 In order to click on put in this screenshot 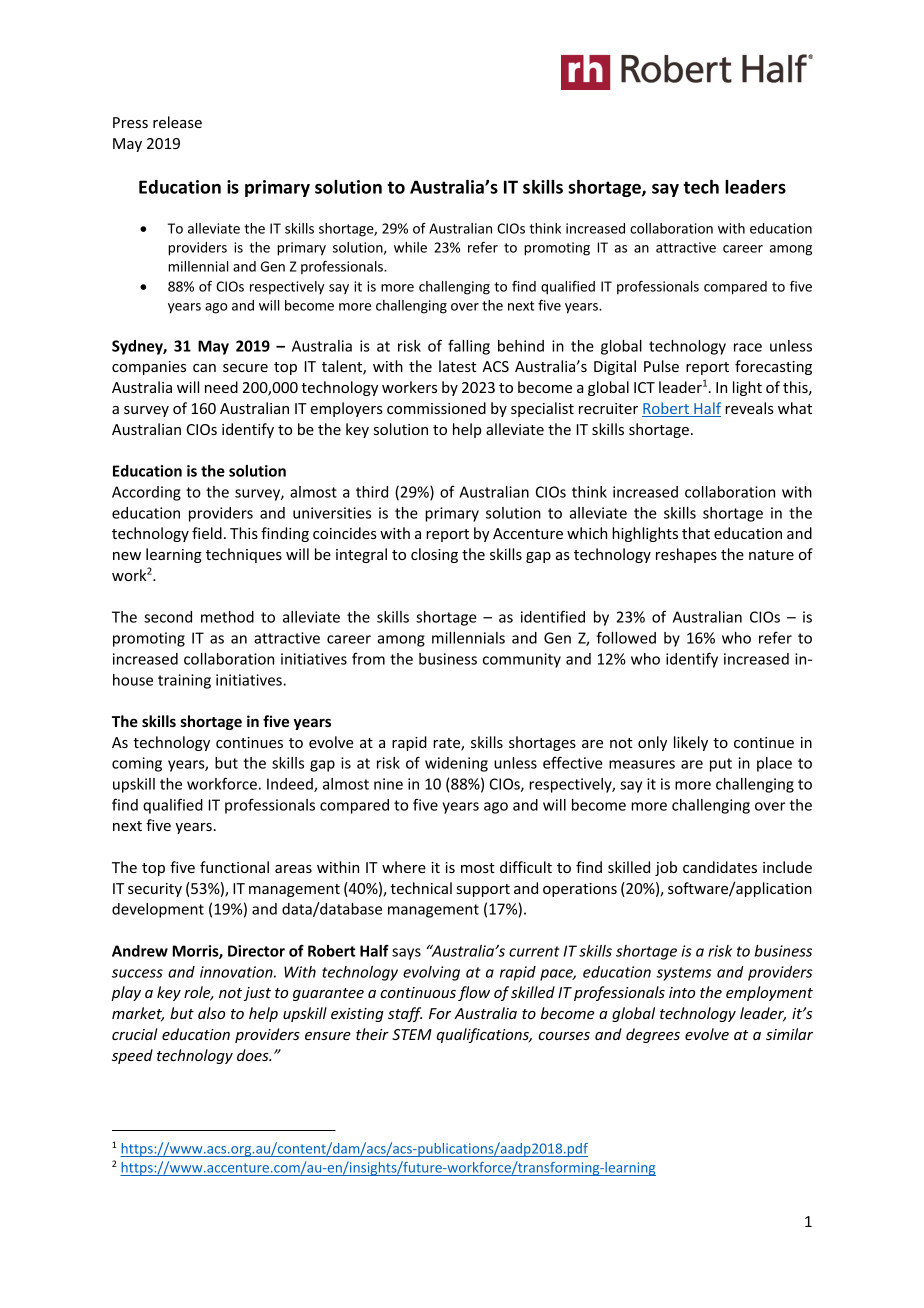, I will do `click(721, 765)`.
